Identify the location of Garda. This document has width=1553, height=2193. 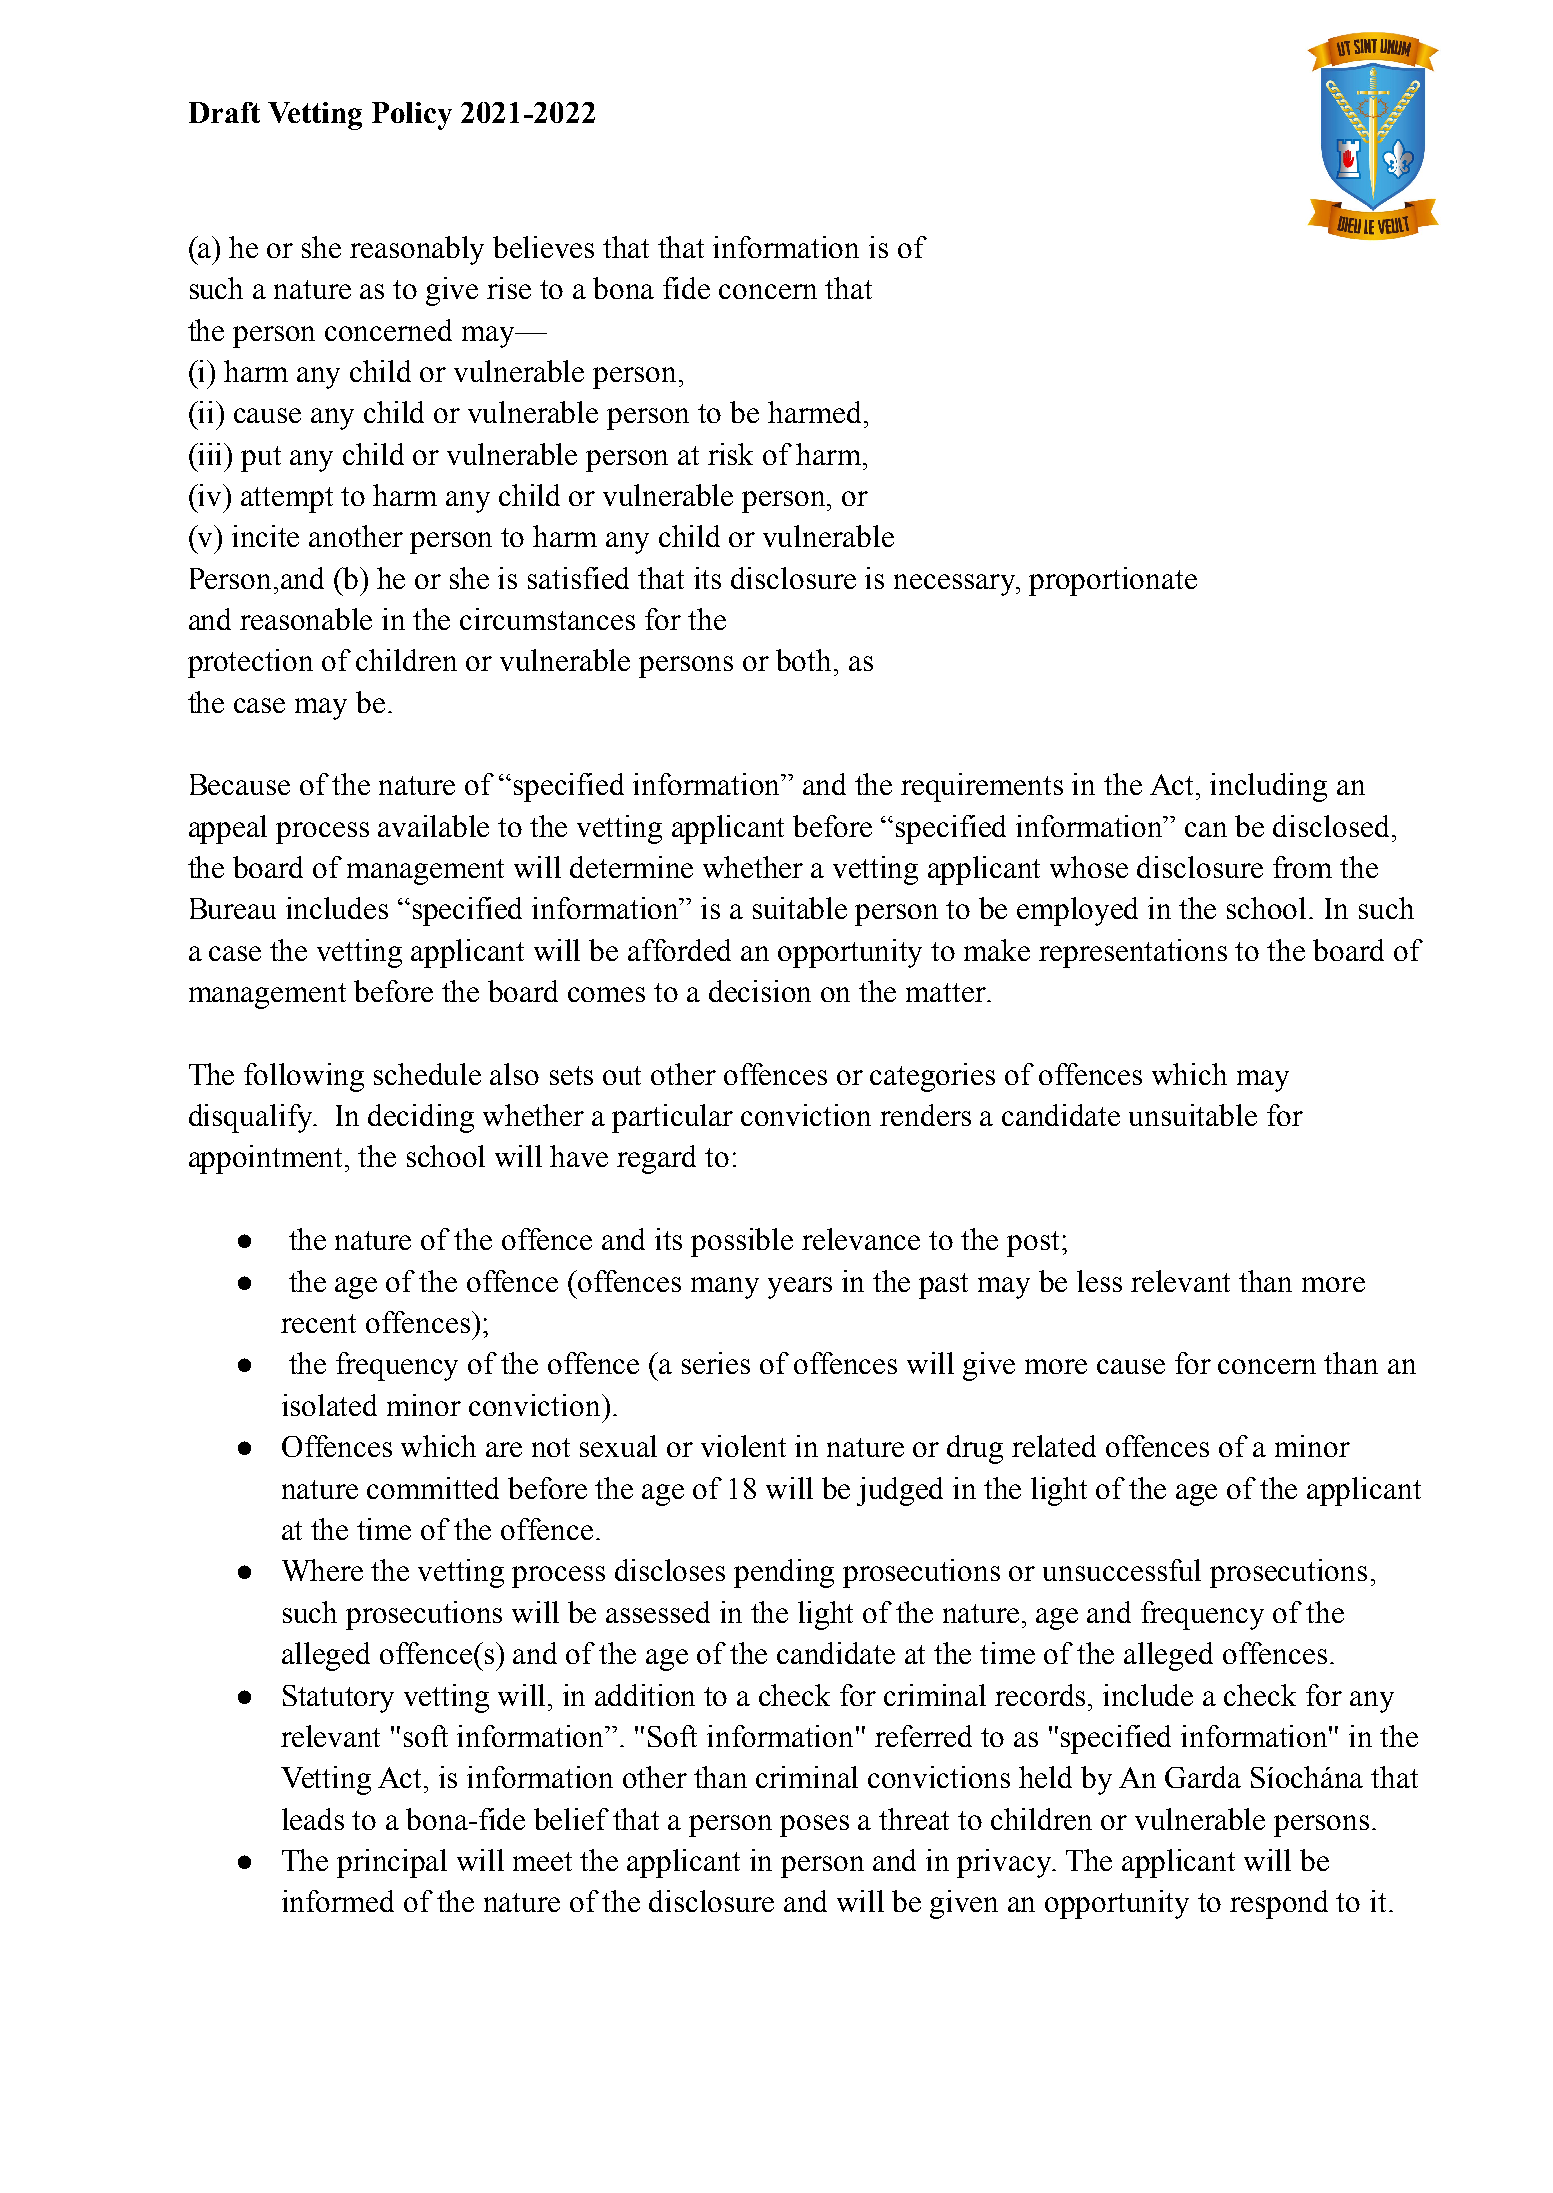
(1203, 1777).
